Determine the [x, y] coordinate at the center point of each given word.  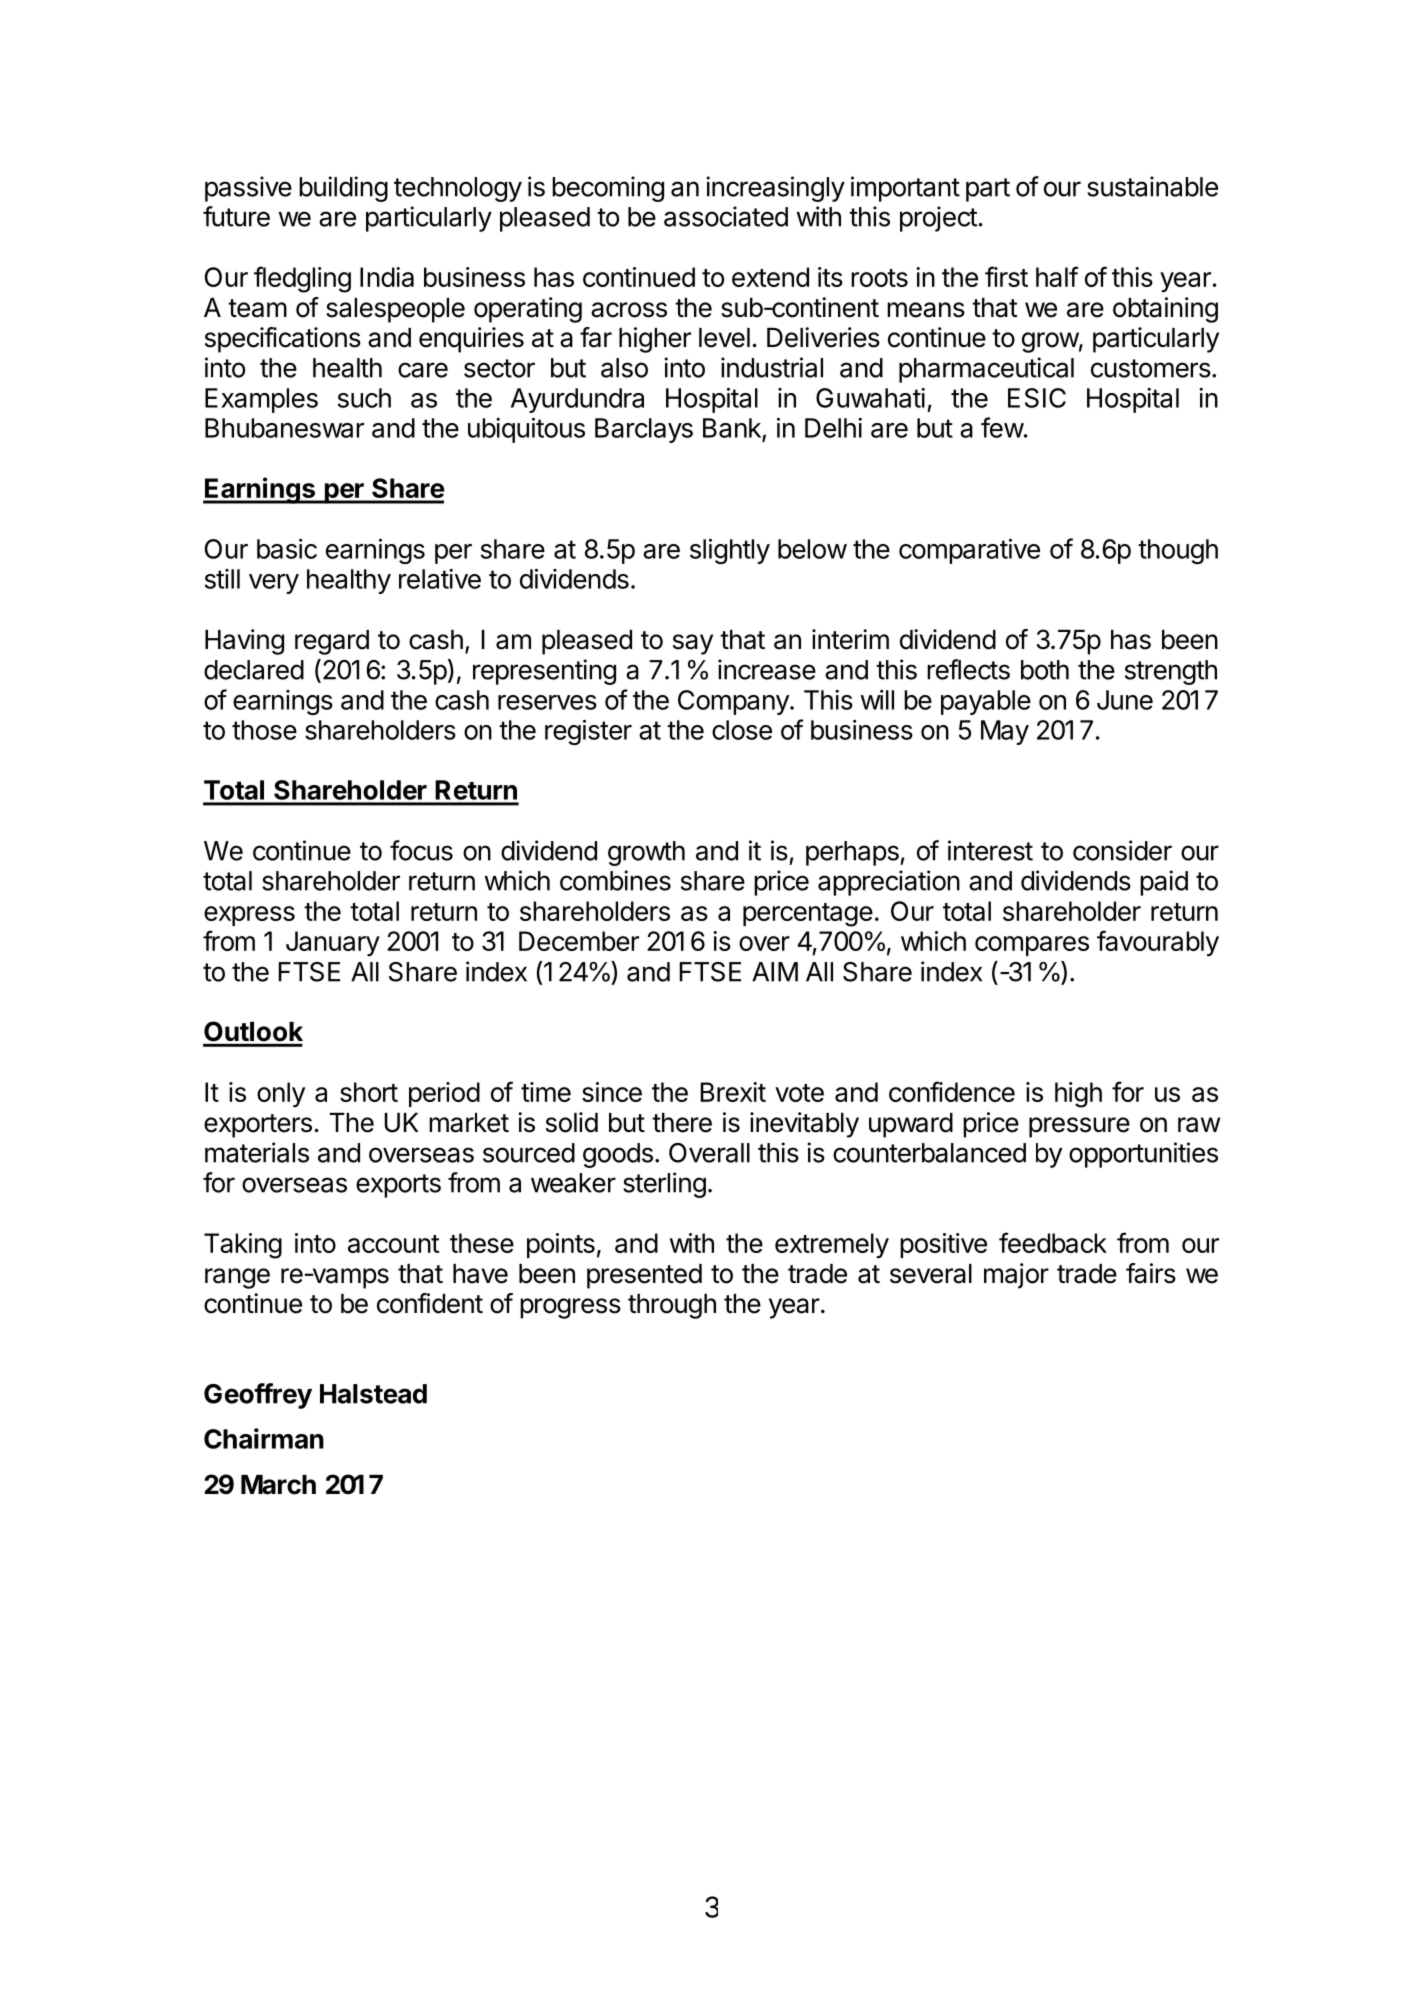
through [672, 1306]
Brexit [733, 1092]
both [1045, 670]
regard [332, 642]
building [343, 189]
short [369, 1092]
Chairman [264, 1438]
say [693, 644]
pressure [1079, 1127]
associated [726, 216]
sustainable [1152, 186]
